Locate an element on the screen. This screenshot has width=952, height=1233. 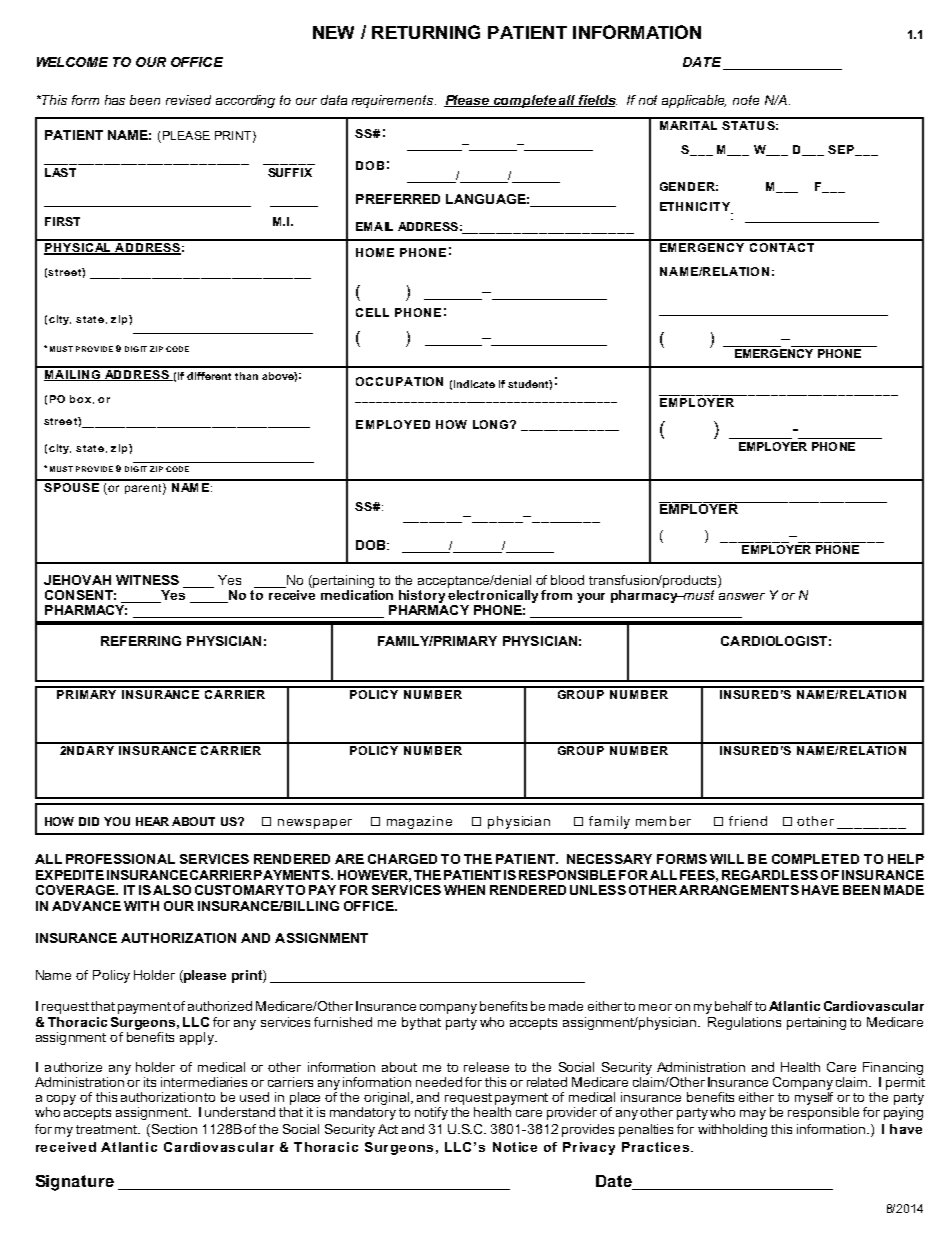
note is located at coordinates (746, 100).
